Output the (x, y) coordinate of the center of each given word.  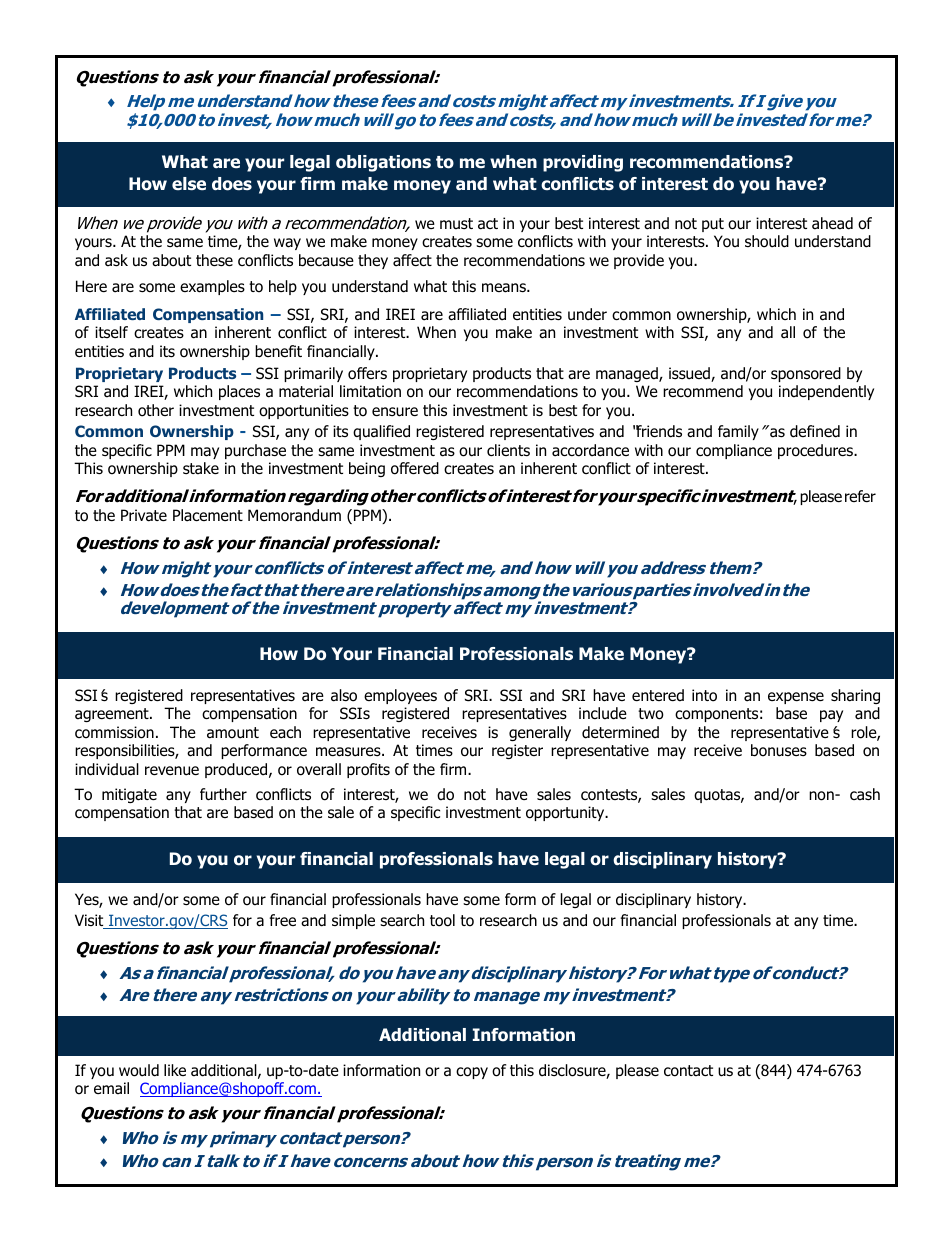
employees (400, 696)
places (239, 392)
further (223, 794)
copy (472, 1073)
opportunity (566, 813)
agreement (113, 715)
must (456, 223)
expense (796, 698)
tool (442, 920)
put (713, 225)
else (189, 184)
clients (508, 450)
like (175, 1070)
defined (815, 431)
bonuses (779, 750)
